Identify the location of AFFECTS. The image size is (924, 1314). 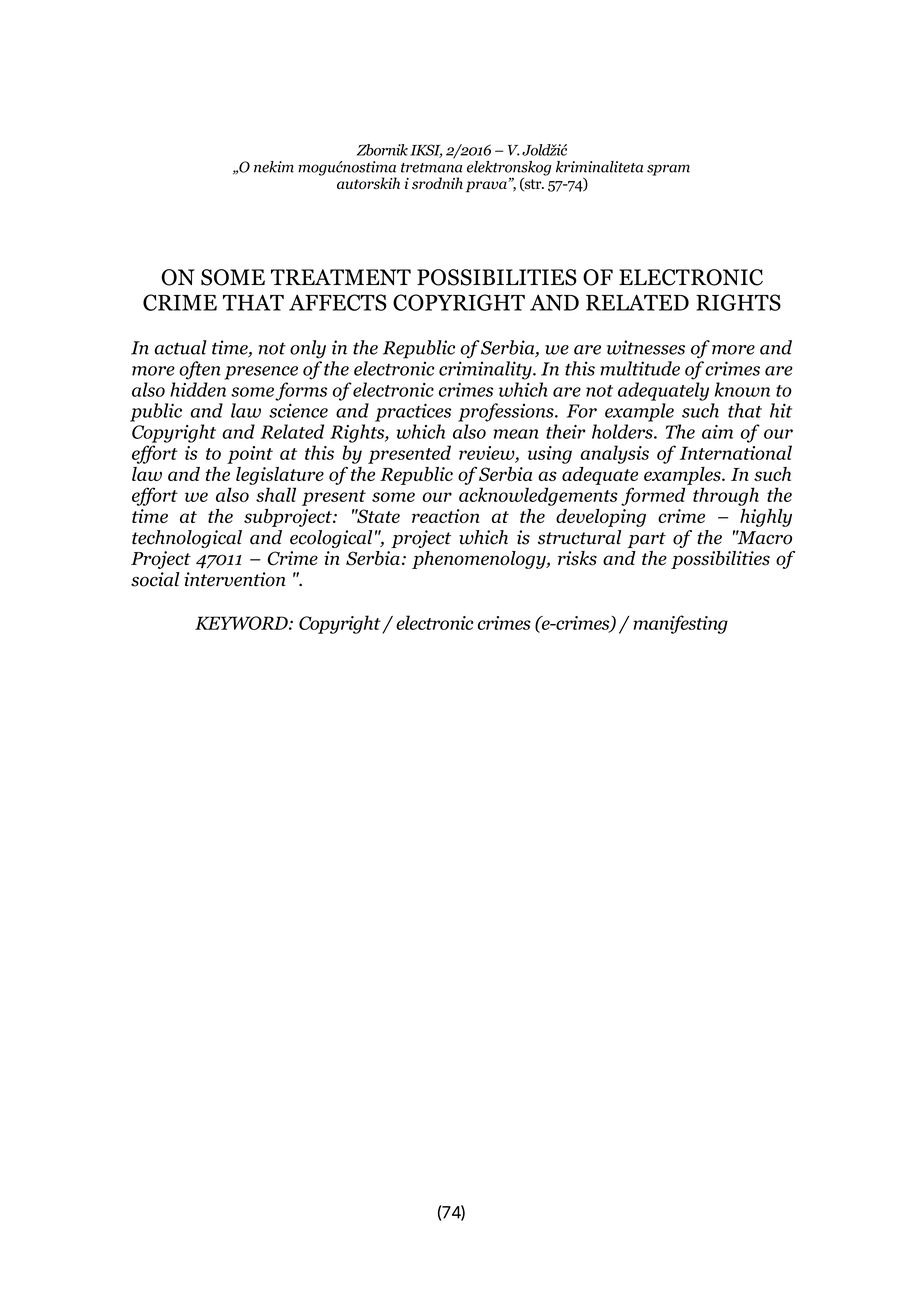
(338, 302).
